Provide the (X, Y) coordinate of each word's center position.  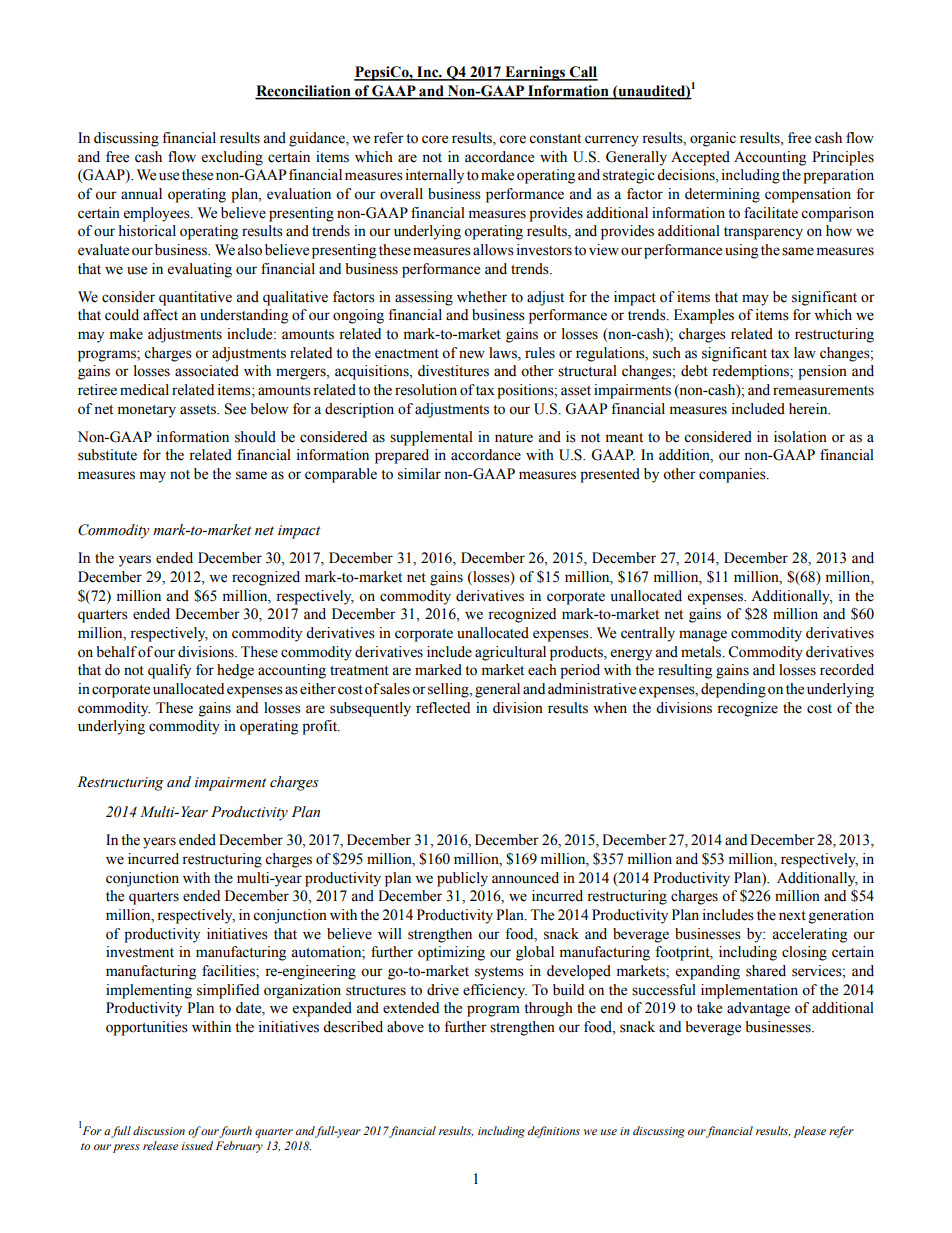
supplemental (431, 438)
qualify (169, 671)
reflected (443, 708)
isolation (800, 437)
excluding (232, 158)
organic (713, 139)
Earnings (535, 73)
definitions (553, 1132)
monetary (147, 411)
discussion (159, 1130)
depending (733, 690)
